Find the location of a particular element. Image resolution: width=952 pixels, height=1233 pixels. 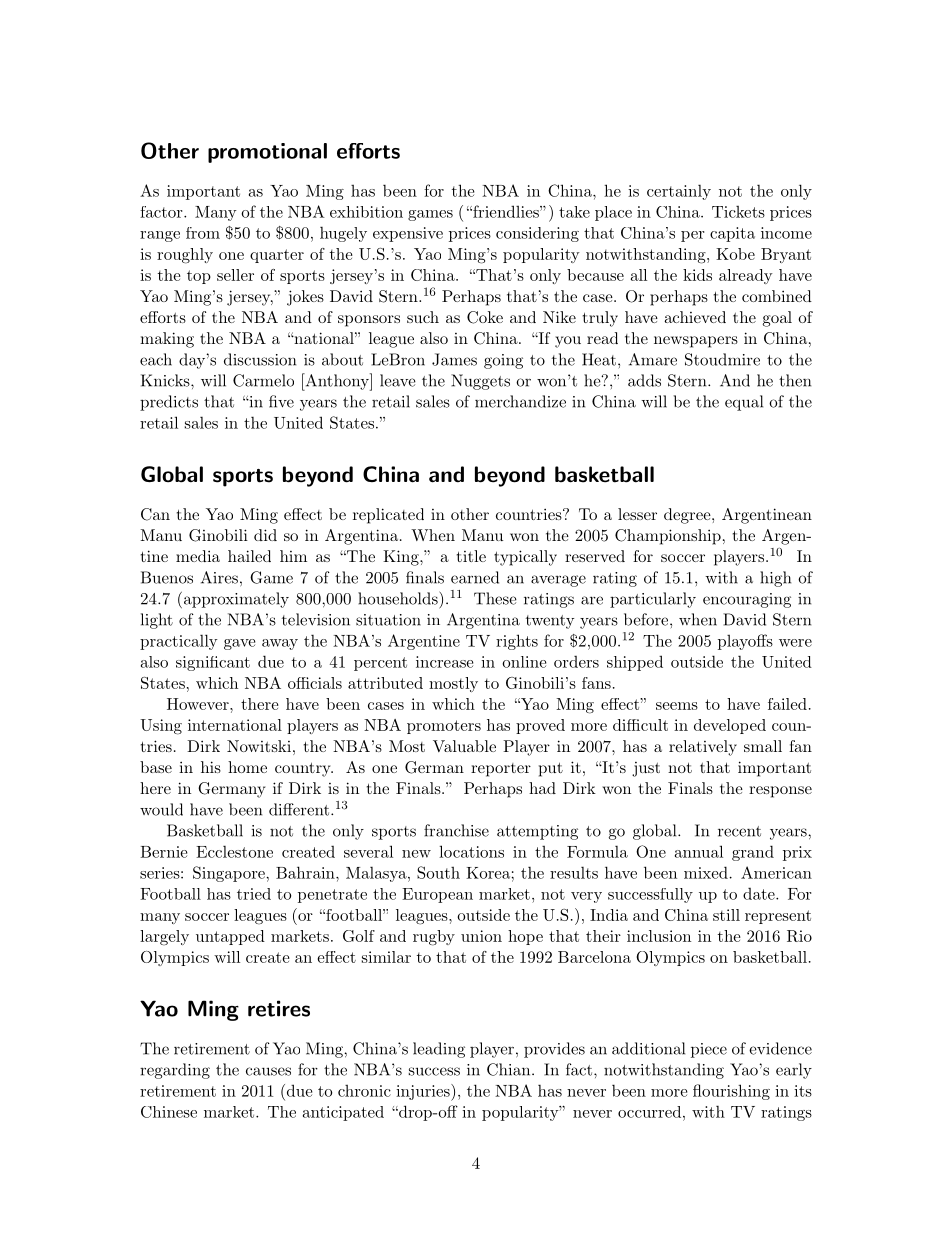

rights is located at coordinates (517, 642).
